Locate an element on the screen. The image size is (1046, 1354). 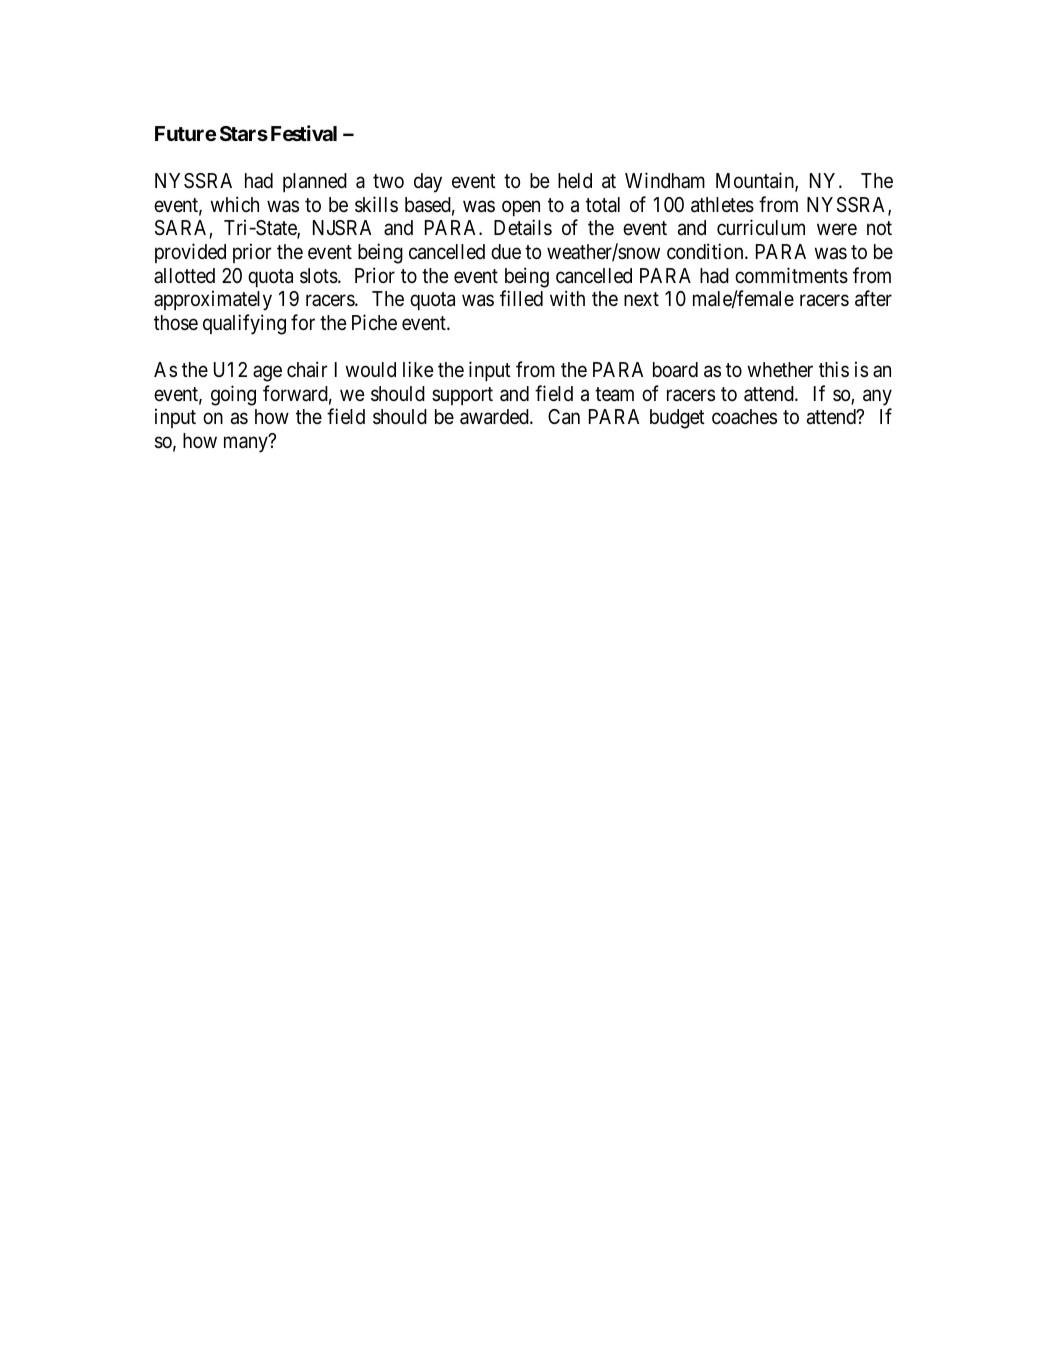
Mountain is located at coordinates (756, 181).
